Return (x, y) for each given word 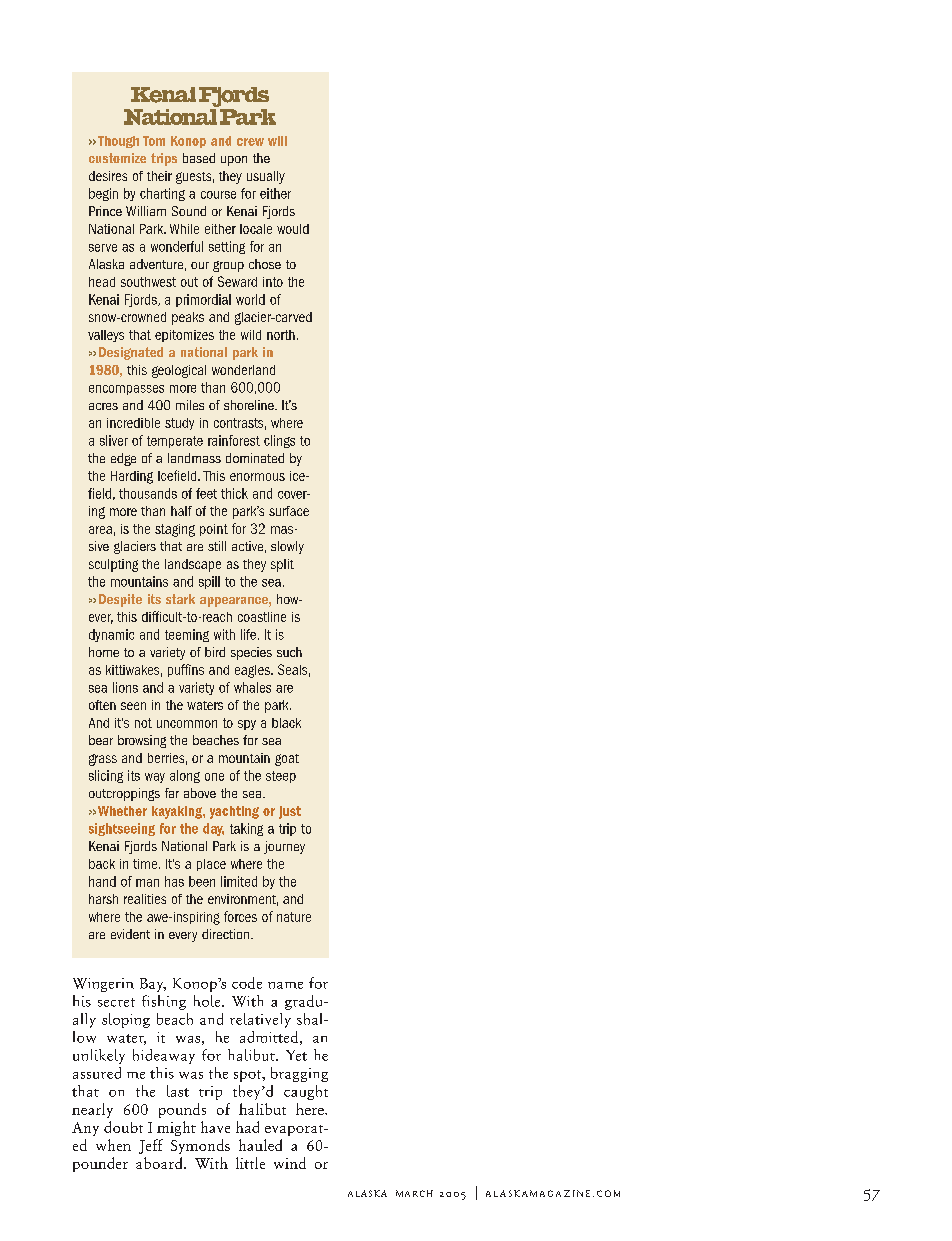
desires (108, 176)
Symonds (200, 1146)
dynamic (111, 635)
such (289, 652)
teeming (187, 635)
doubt (123, 1127)
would (293, 229)
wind (290, 1163)
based (199, 158)
